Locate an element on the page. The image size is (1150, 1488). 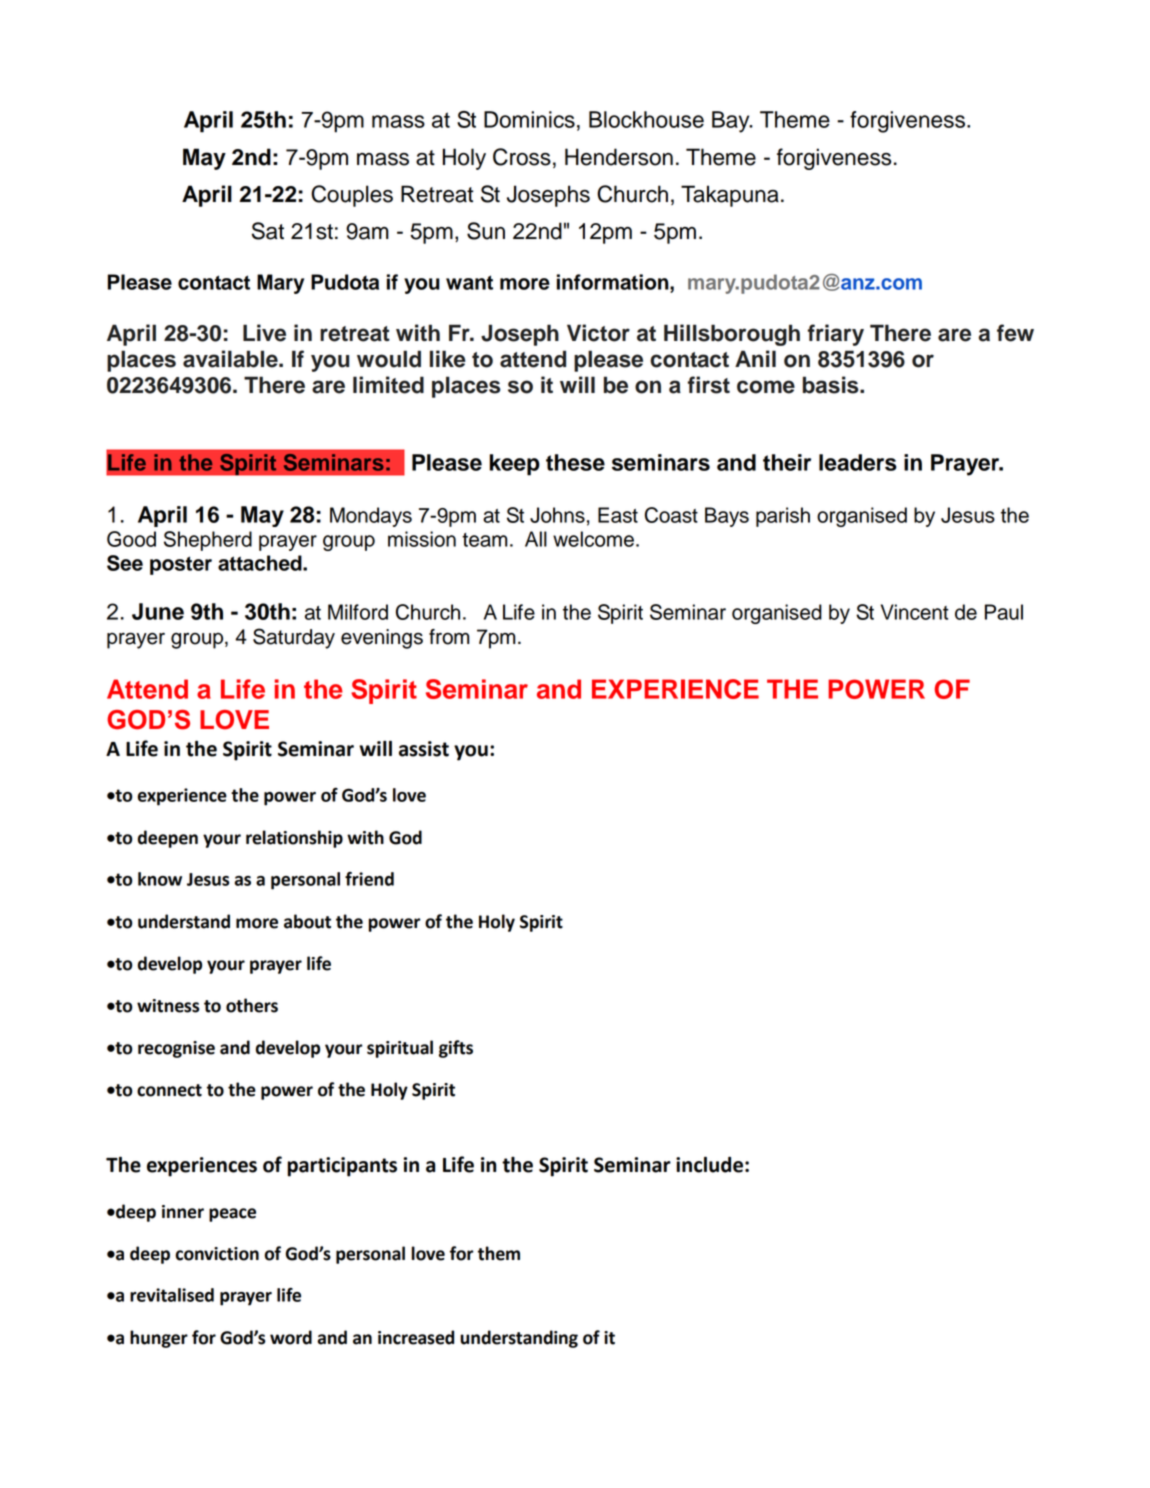
All is located at coordinates (536, 539).
